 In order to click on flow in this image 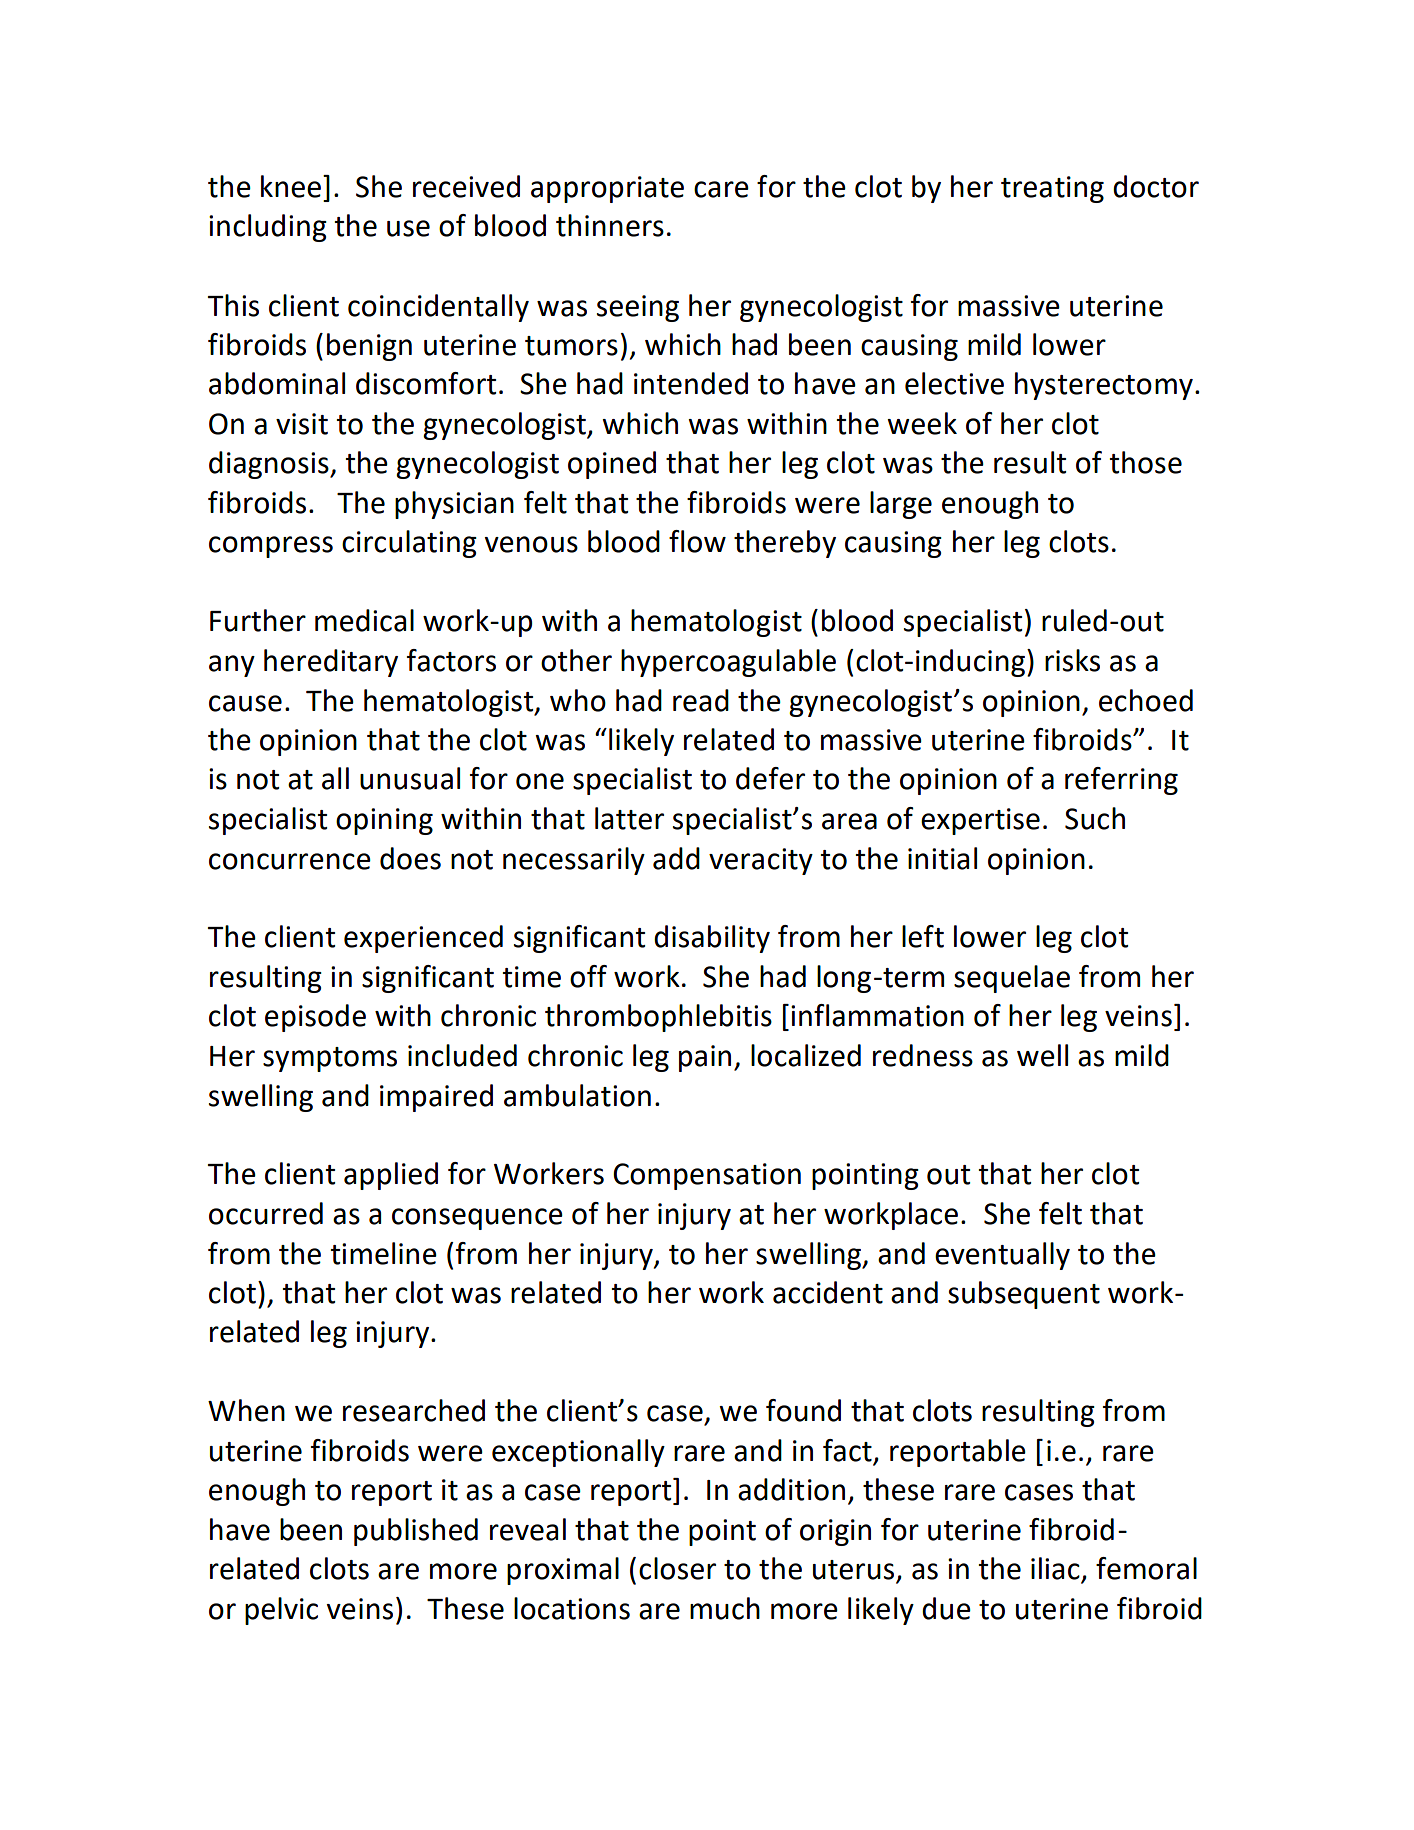, I will do `click(697, 541)`.
